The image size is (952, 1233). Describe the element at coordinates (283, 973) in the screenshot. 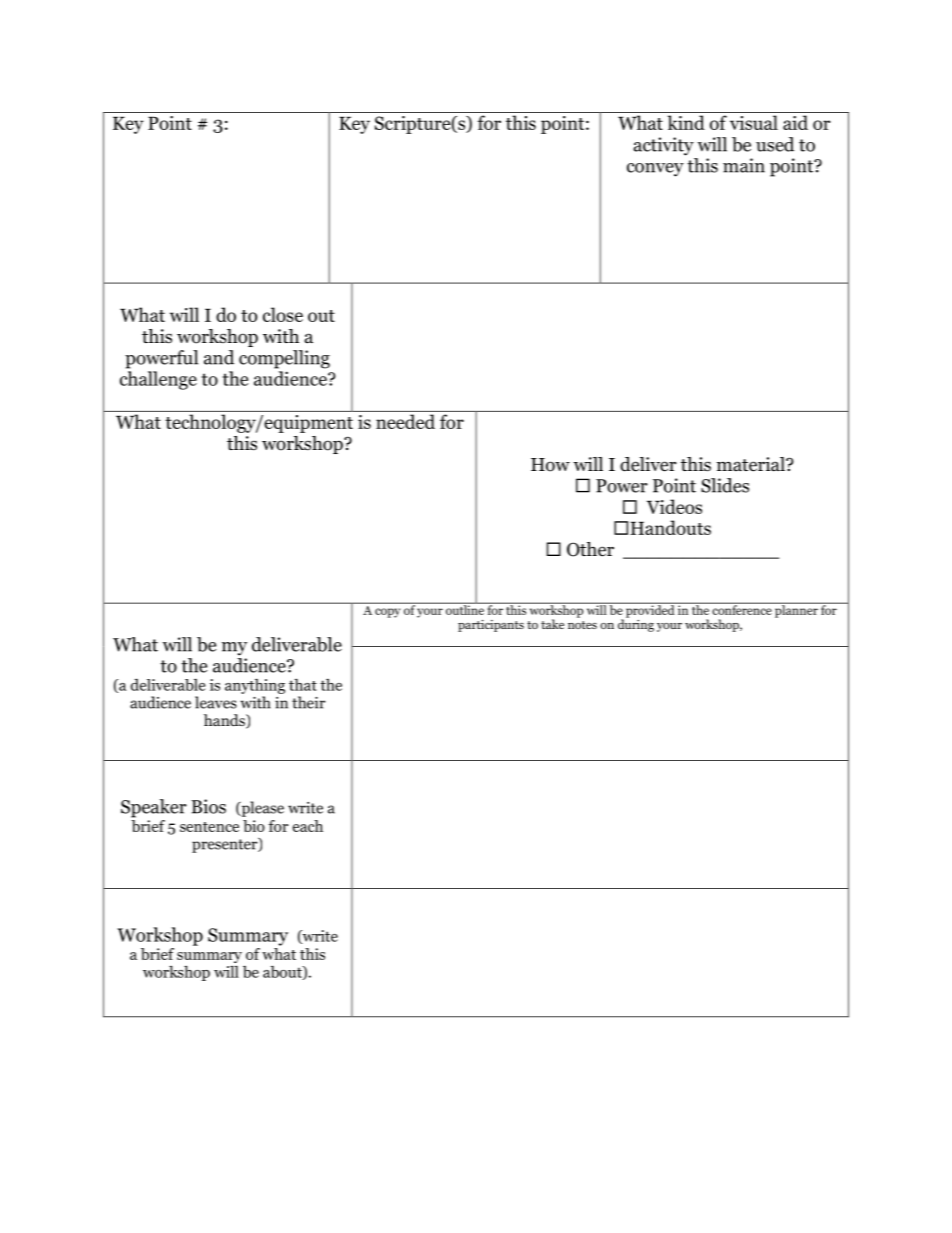

I see `about` at that location.
